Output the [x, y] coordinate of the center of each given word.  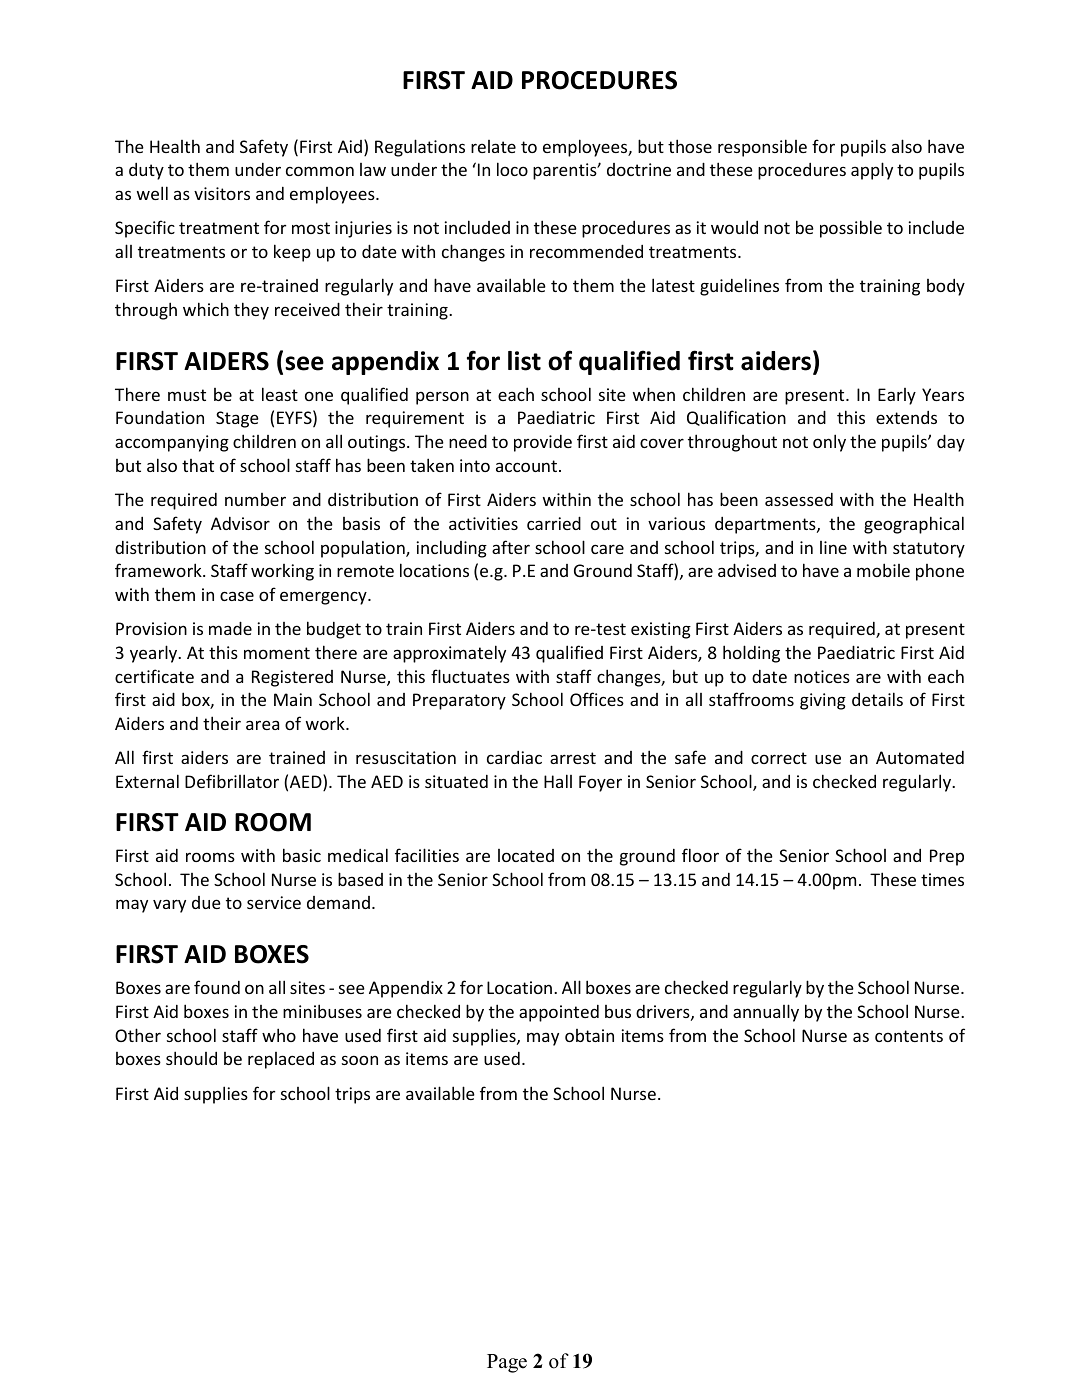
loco [512, 169]
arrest [573, 758]
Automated [920, 757]
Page [507, 1363]
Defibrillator [232, 781]
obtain [589, 1035]
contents [909, 1036]
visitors [222, 193]
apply [872, 171]
